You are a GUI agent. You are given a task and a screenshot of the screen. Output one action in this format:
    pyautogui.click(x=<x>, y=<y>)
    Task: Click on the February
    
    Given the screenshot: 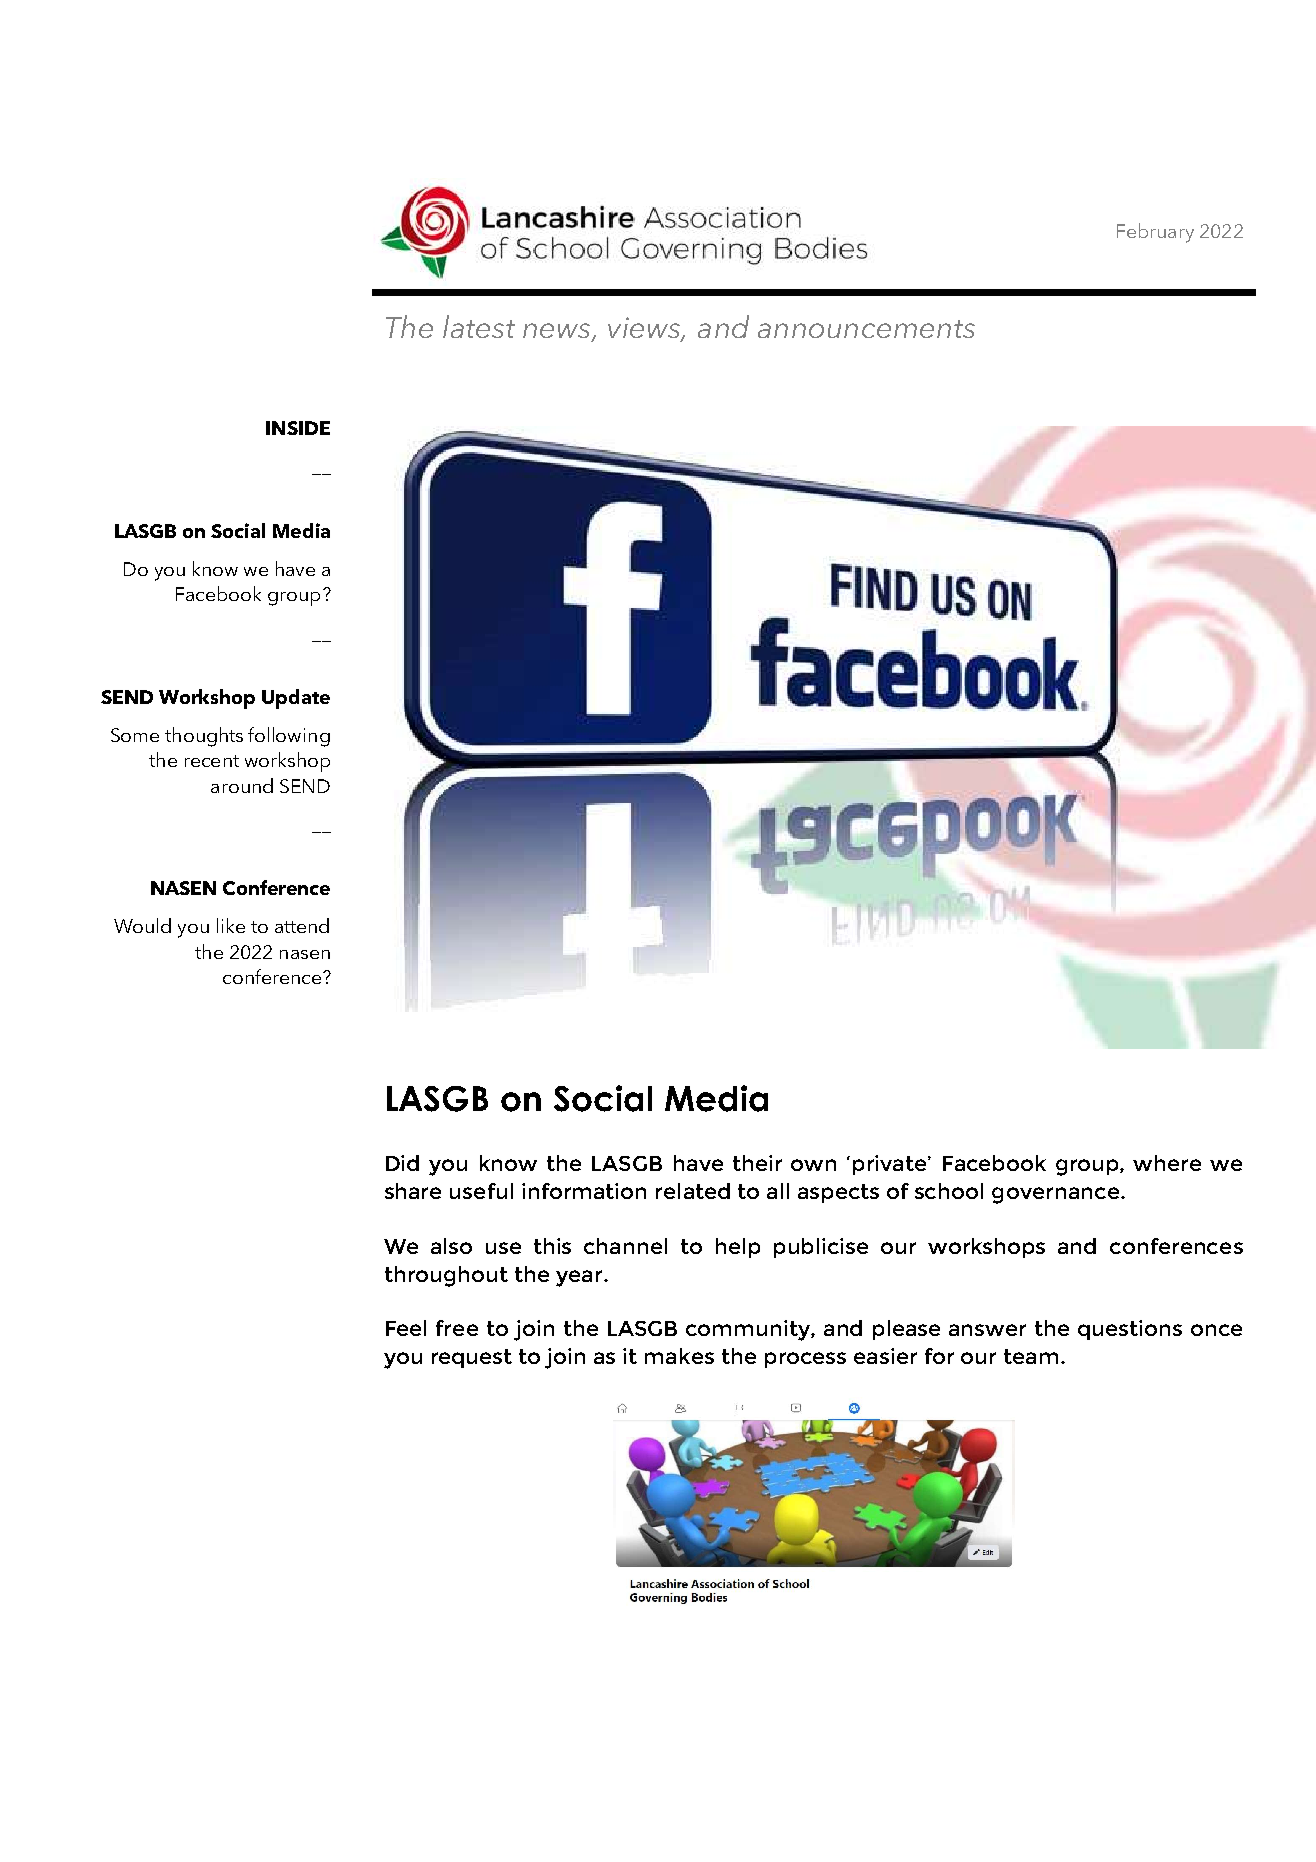 What is the action you would take?
    pyautogui.click(x=1155, y=233)
